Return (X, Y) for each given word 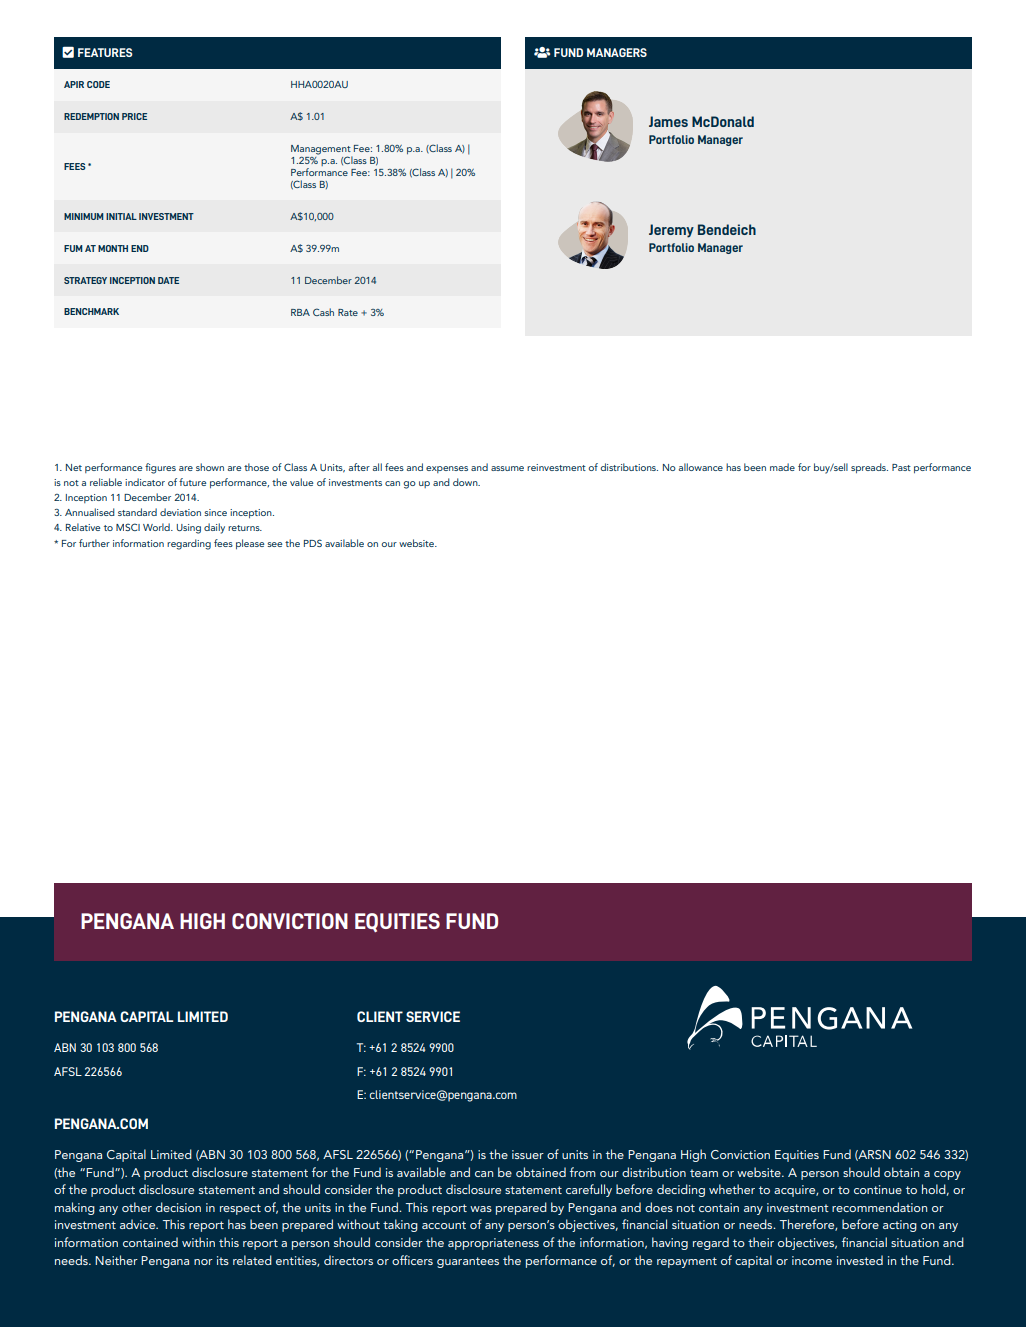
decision (178, 1207)
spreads (869, 468)
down (466, 482)
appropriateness (493, 1244)
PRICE (134, 116)
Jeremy (671, 231)
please (250, 544)
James (668, 121)
